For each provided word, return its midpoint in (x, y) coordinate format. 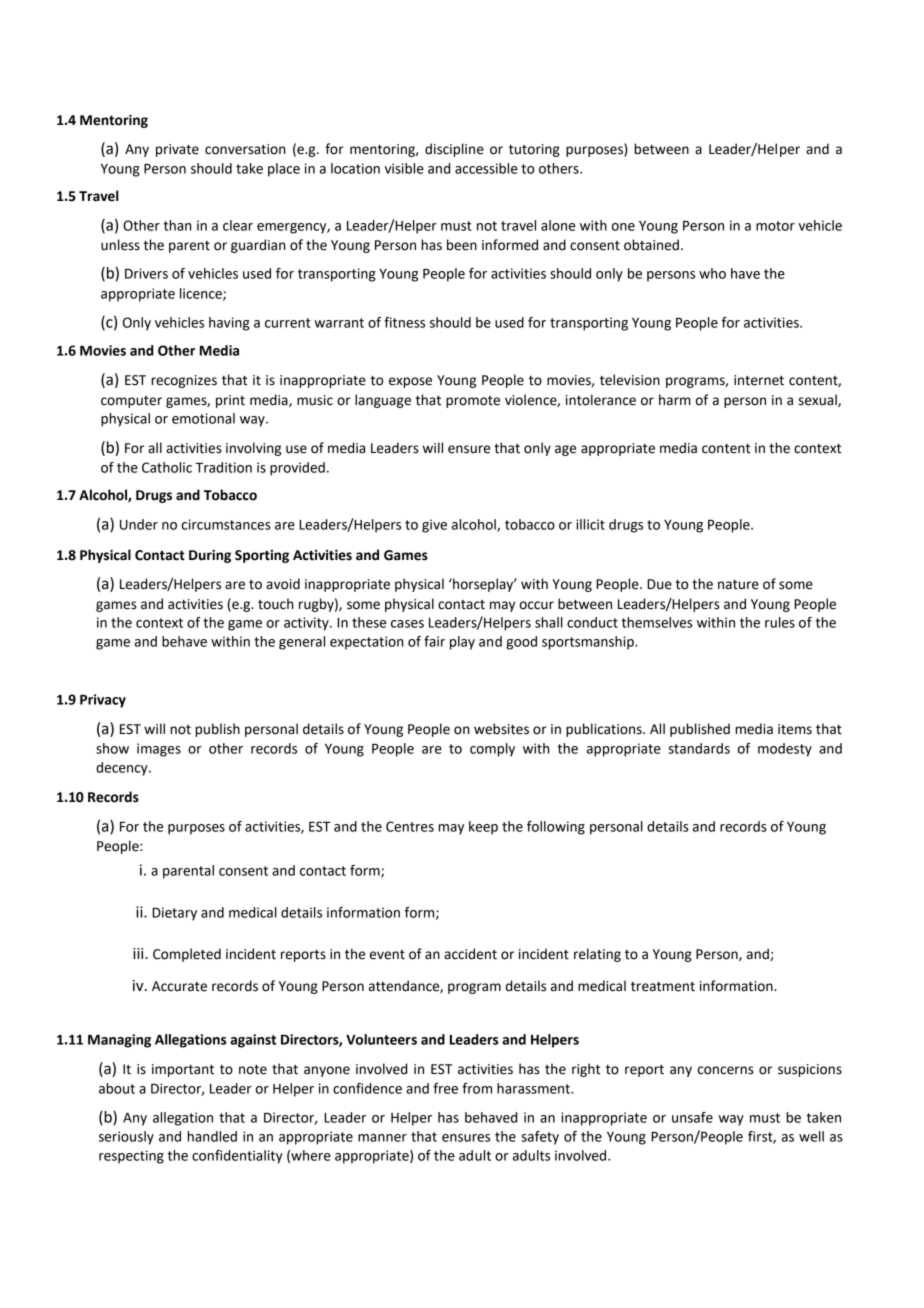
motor (775, 226)
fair (434, 641)
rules (780, 622)
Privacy (103, 701)
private (177, 150)
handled (212, 1136)
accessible (486, 168)
